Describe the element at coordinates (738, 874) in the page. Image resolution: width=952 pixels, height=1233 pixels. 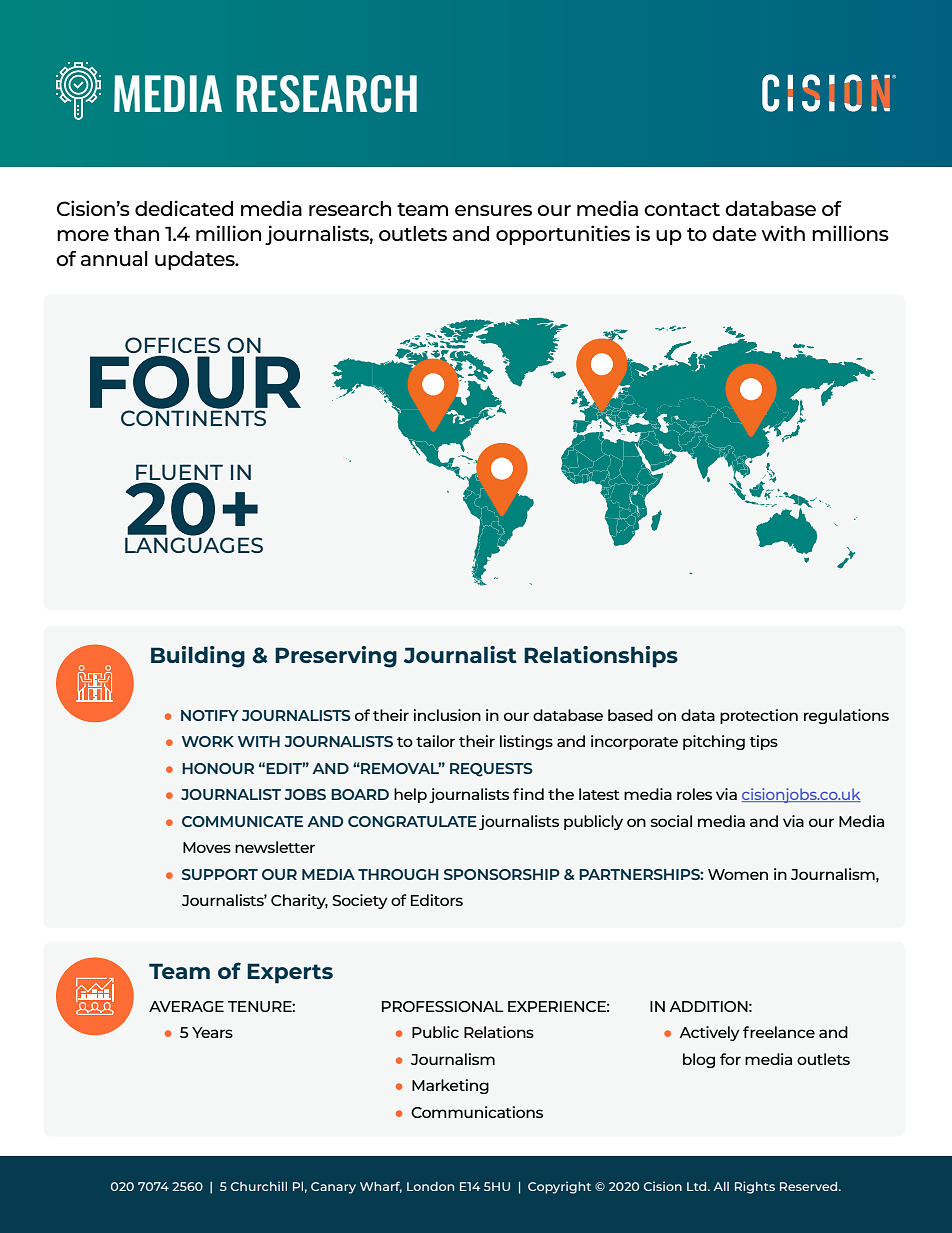
I see `Women` at that location.
